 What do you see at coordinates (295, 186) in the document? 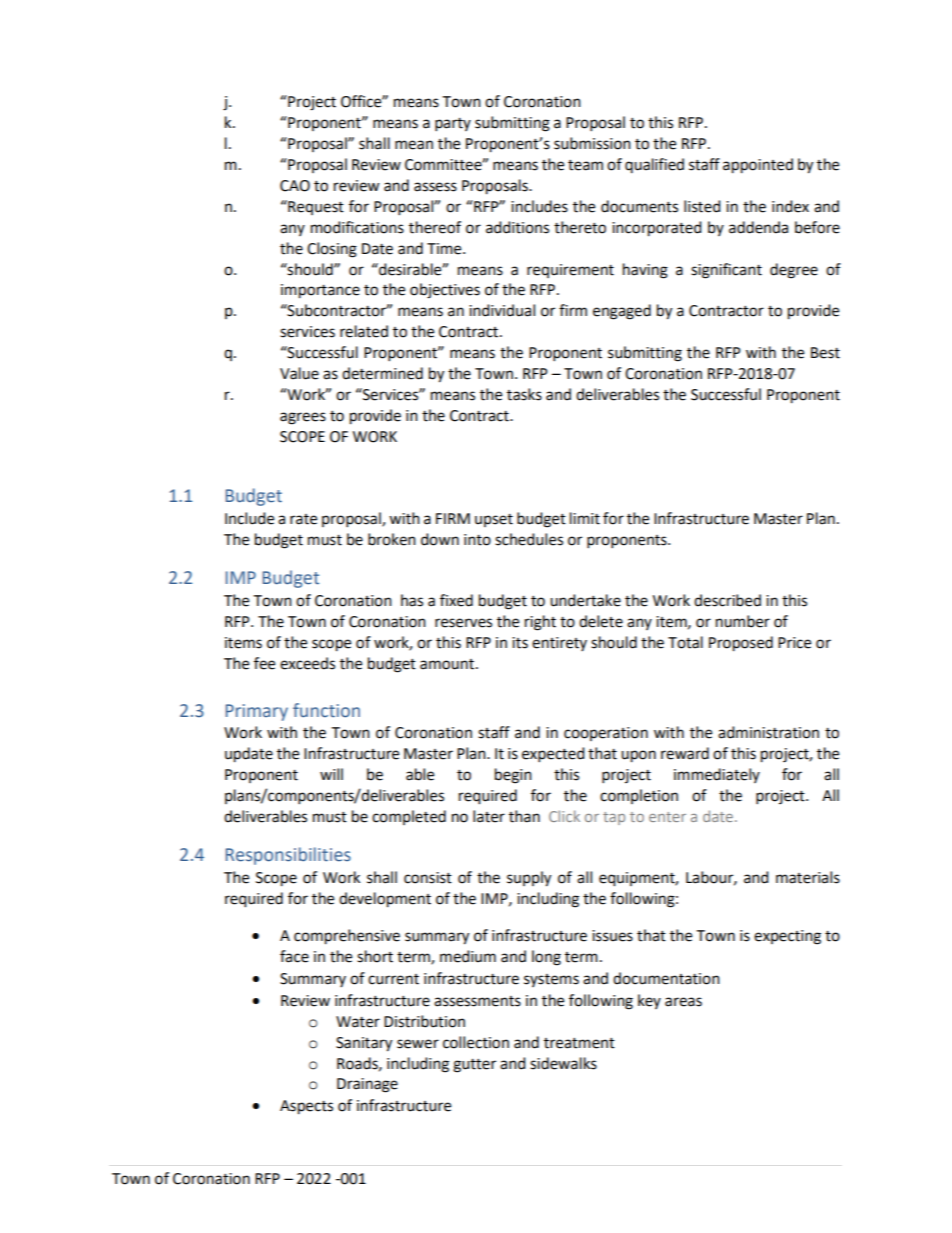
I see `CAO` at bounding box center [295, 186].
